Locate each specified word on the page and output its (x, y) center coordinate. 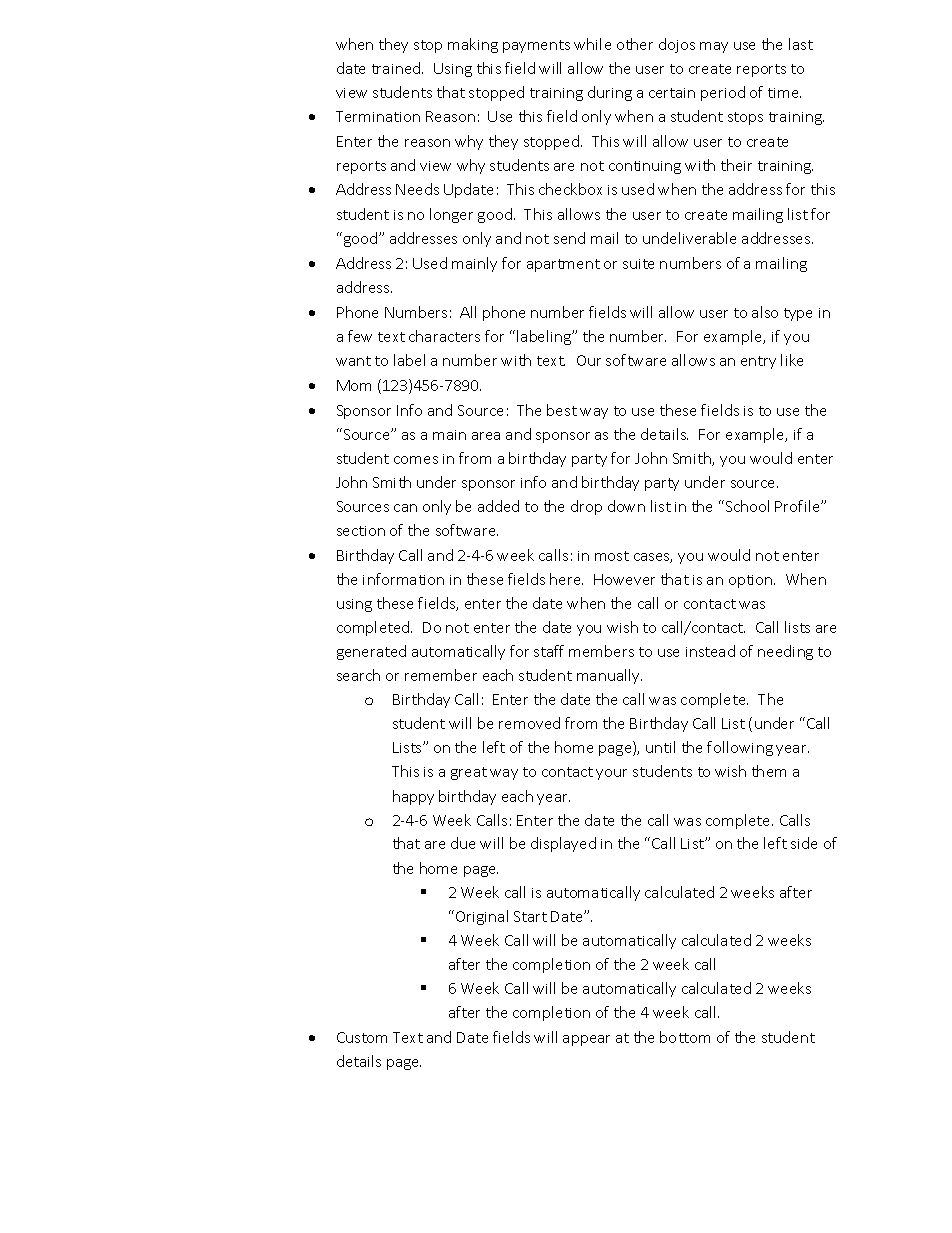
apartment (563, 265)
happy (413, 797)
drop (586, 507)
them (769, 771)
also (765, 312)
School (746, 506)
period (723, 93)
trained (397, 68)
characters (444, 336)
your (611, 774)
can (405, 508)
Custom (362, 1037)
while (592, 44)
